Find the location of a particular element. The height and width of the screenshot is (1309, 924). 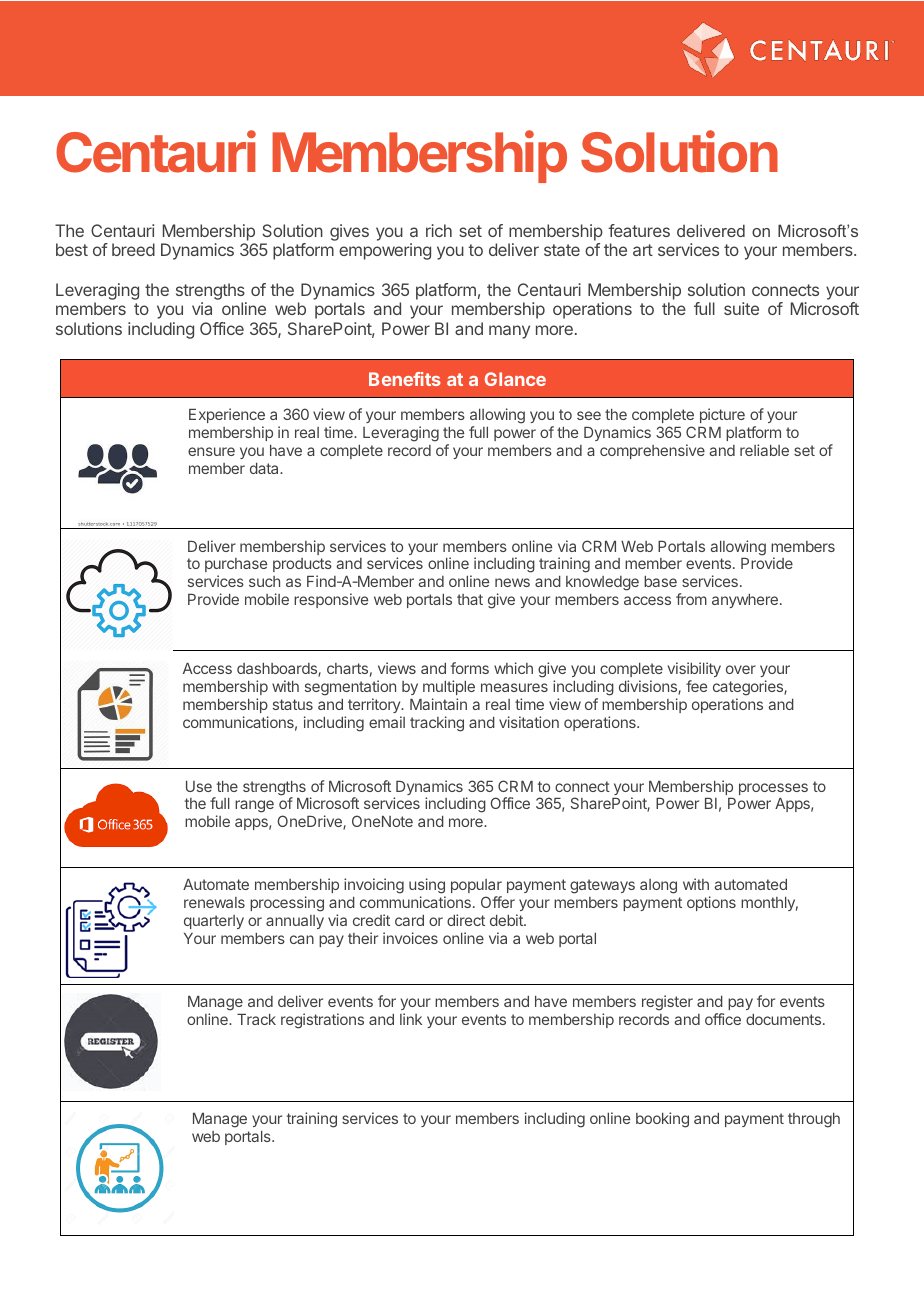

registrations is located at coordinates (322, 1021).
